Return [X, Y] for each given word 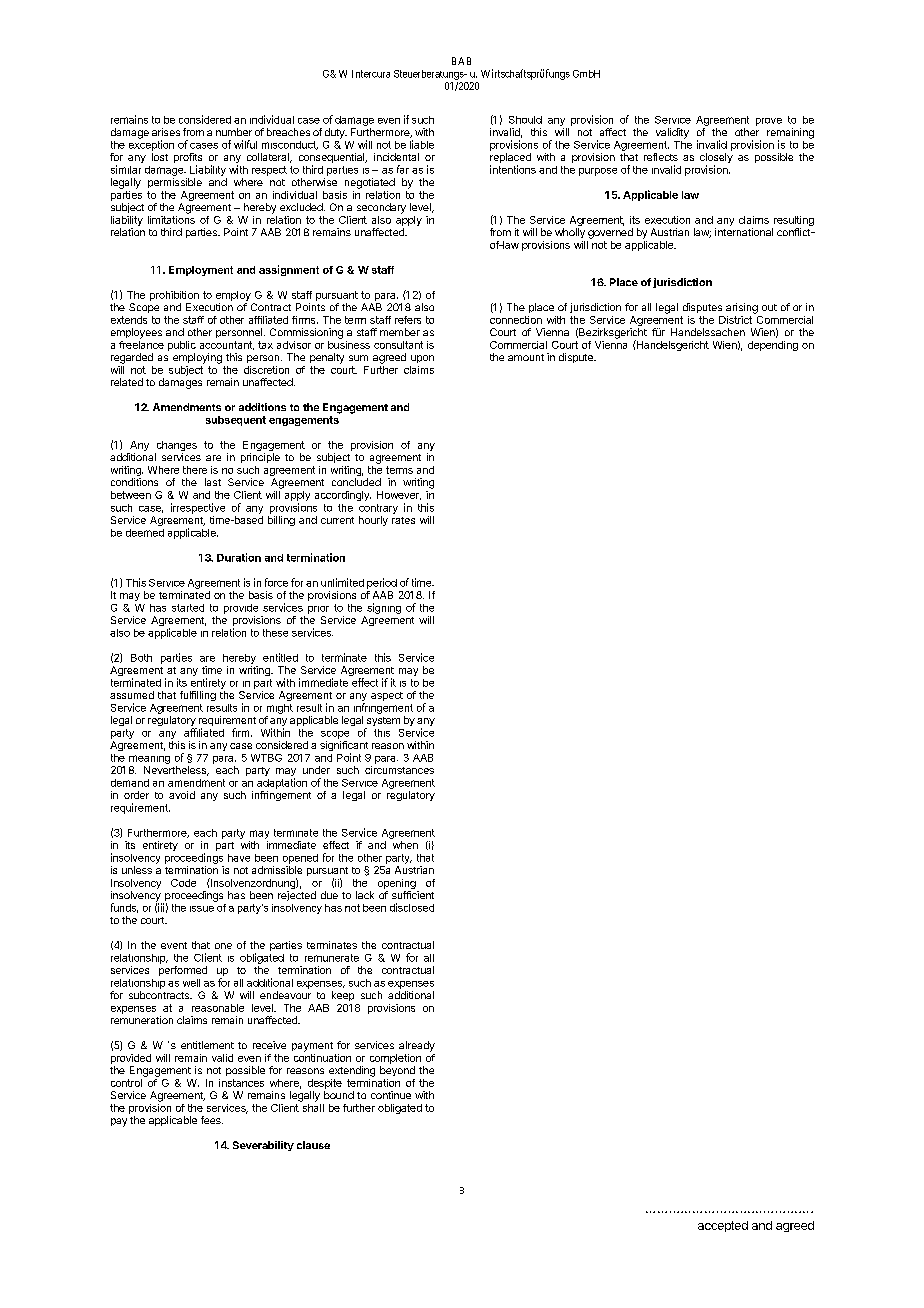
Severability [263, 1146]
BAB [461, 61]
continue [391, 1095]
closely [716, 159]
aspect [387, 696]
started [188, 608]
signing [384, 608]
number [234, 132]
